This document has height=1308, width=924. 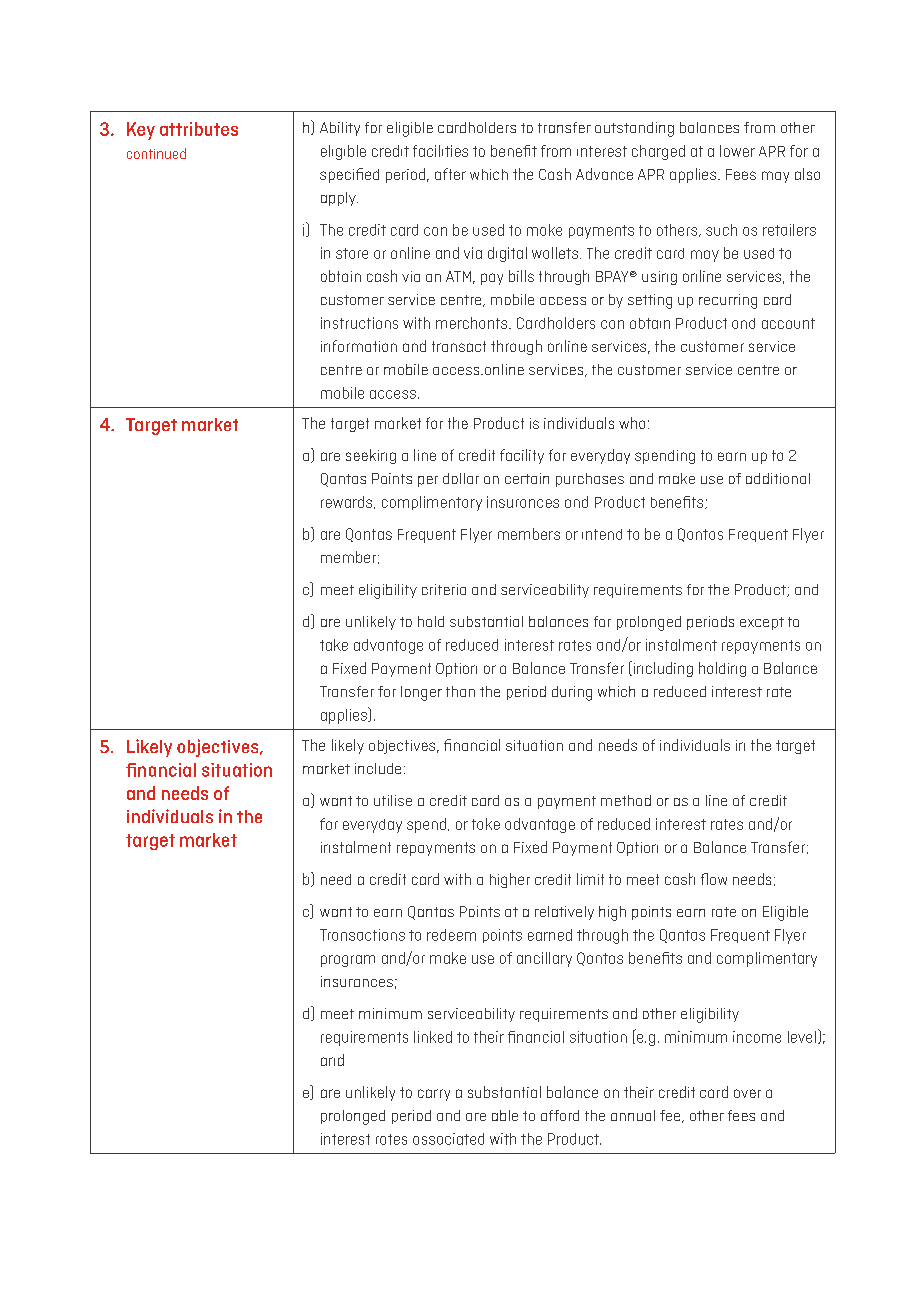 What do you see at coordinates (359, 346) in the document?
I see `information` at bounding box center [359, 346].
